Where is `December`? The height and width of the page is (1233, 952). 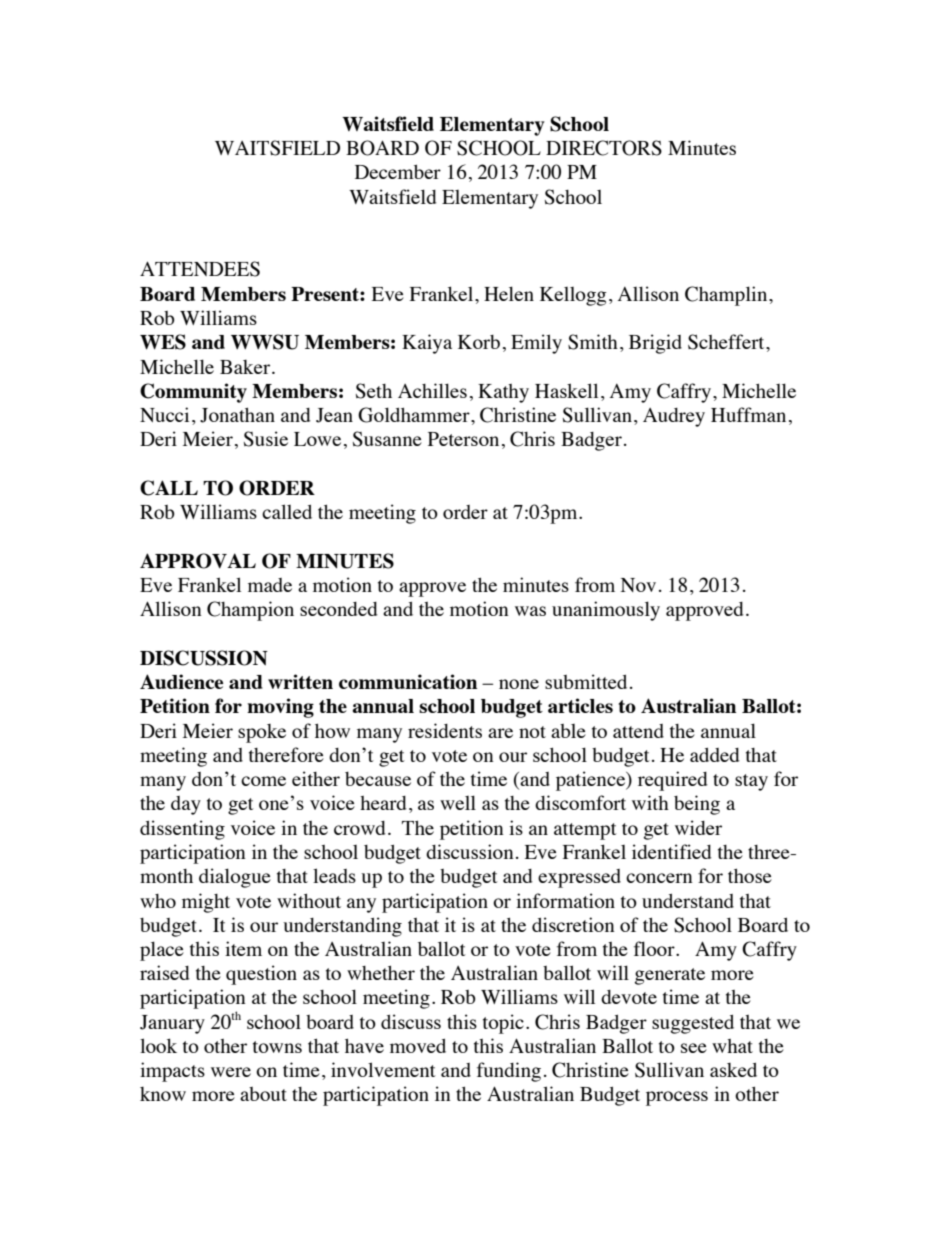
December is located at coordinates (398, 171).
